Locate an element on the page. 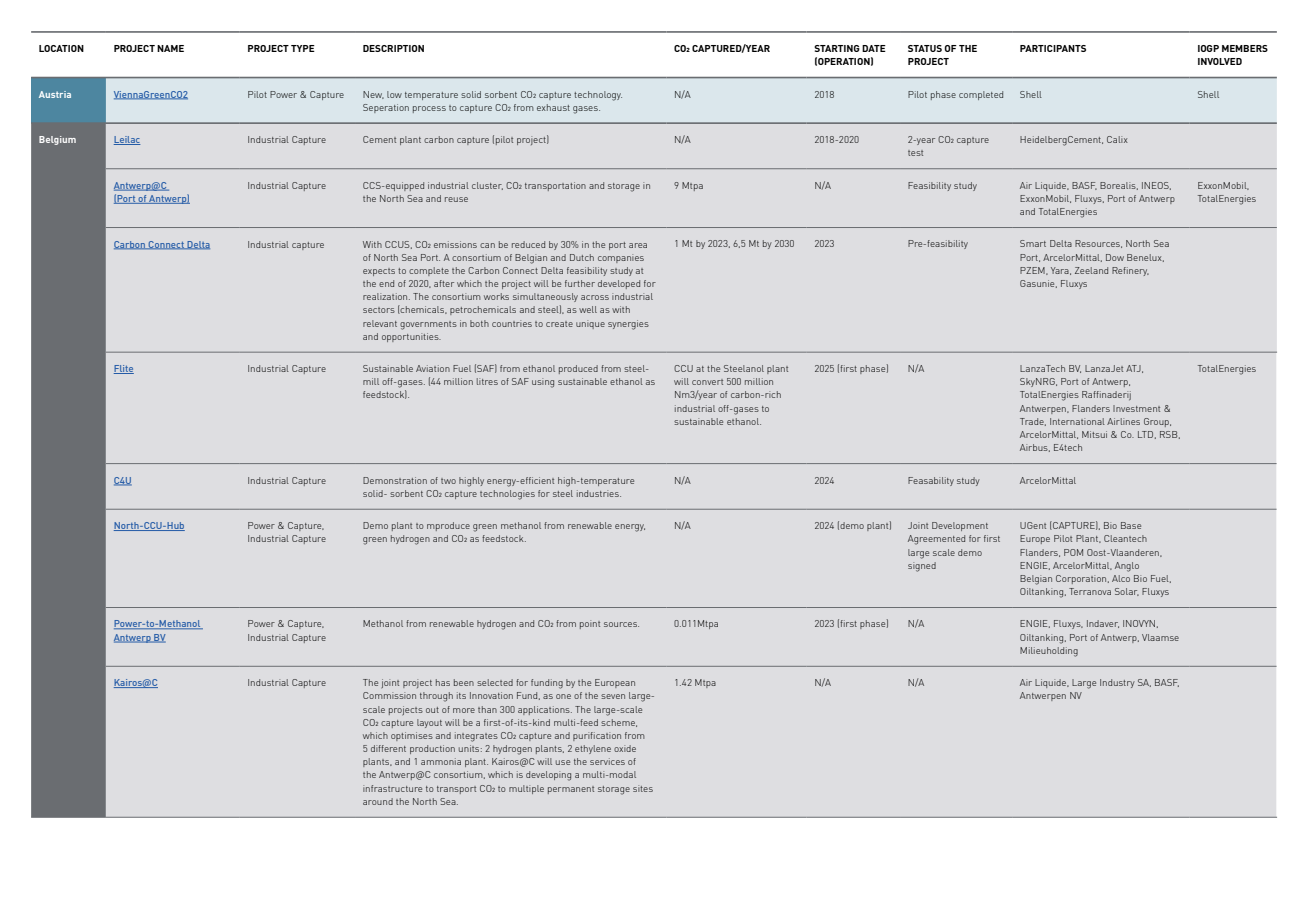 Image resolution: width=1308 pixels, height=924 pixels. synergies is located at coordinates (628, 325).
